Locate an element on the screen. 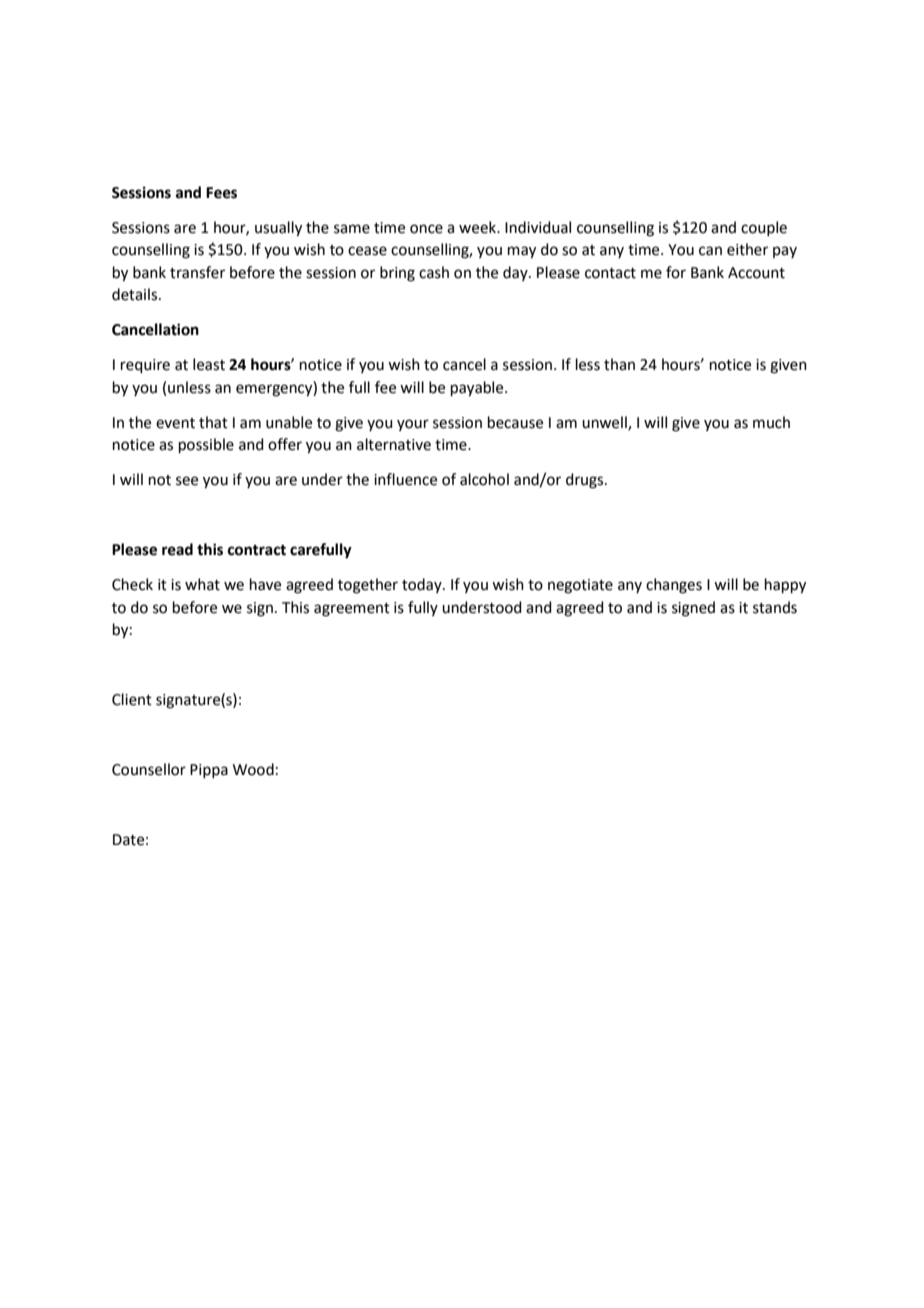  what is located at coordinates (202, 584).
